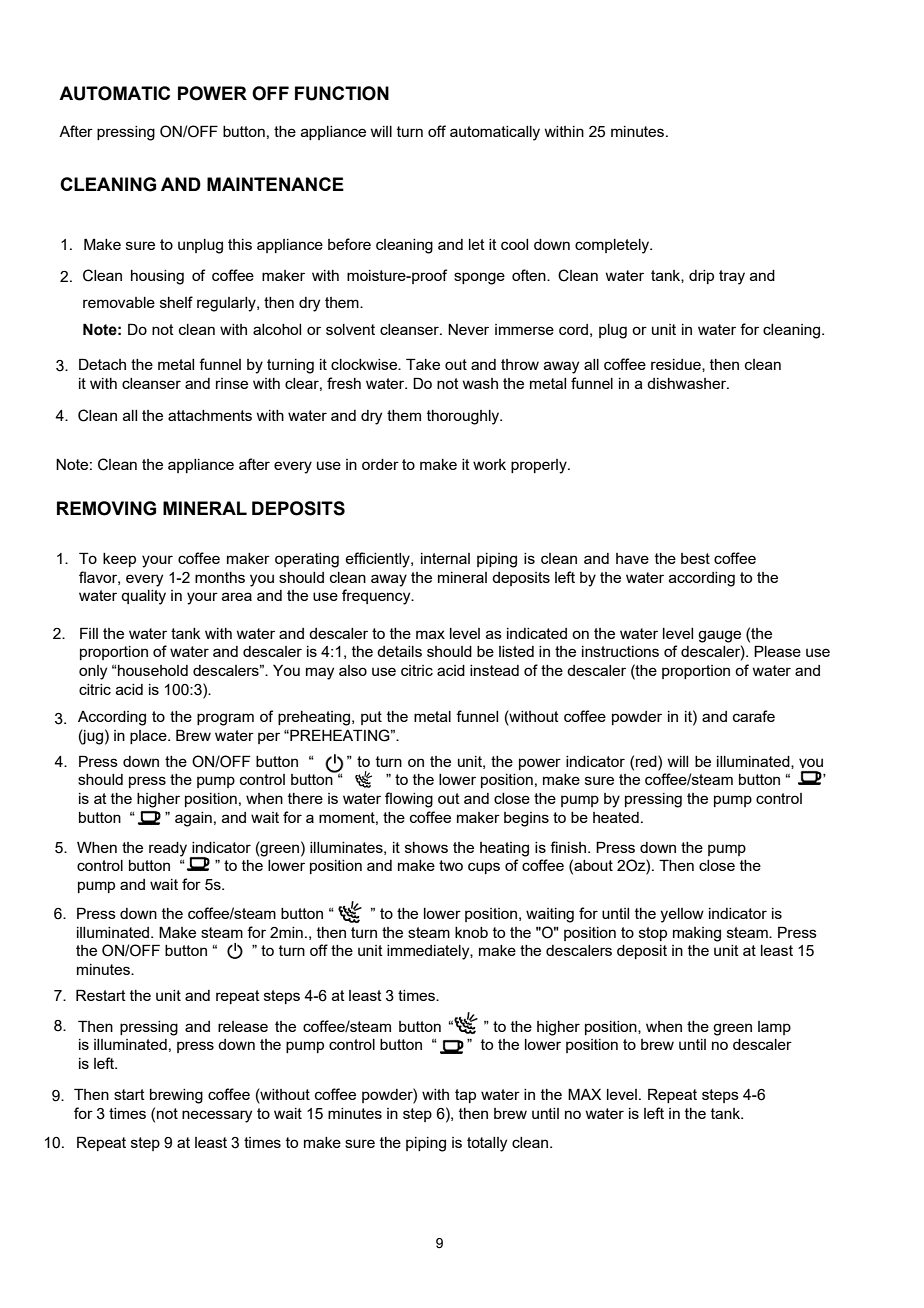 This image has width=924, height=1308. Describe the element at coordinates (647, 761) in the image. I see `red` at that location.
